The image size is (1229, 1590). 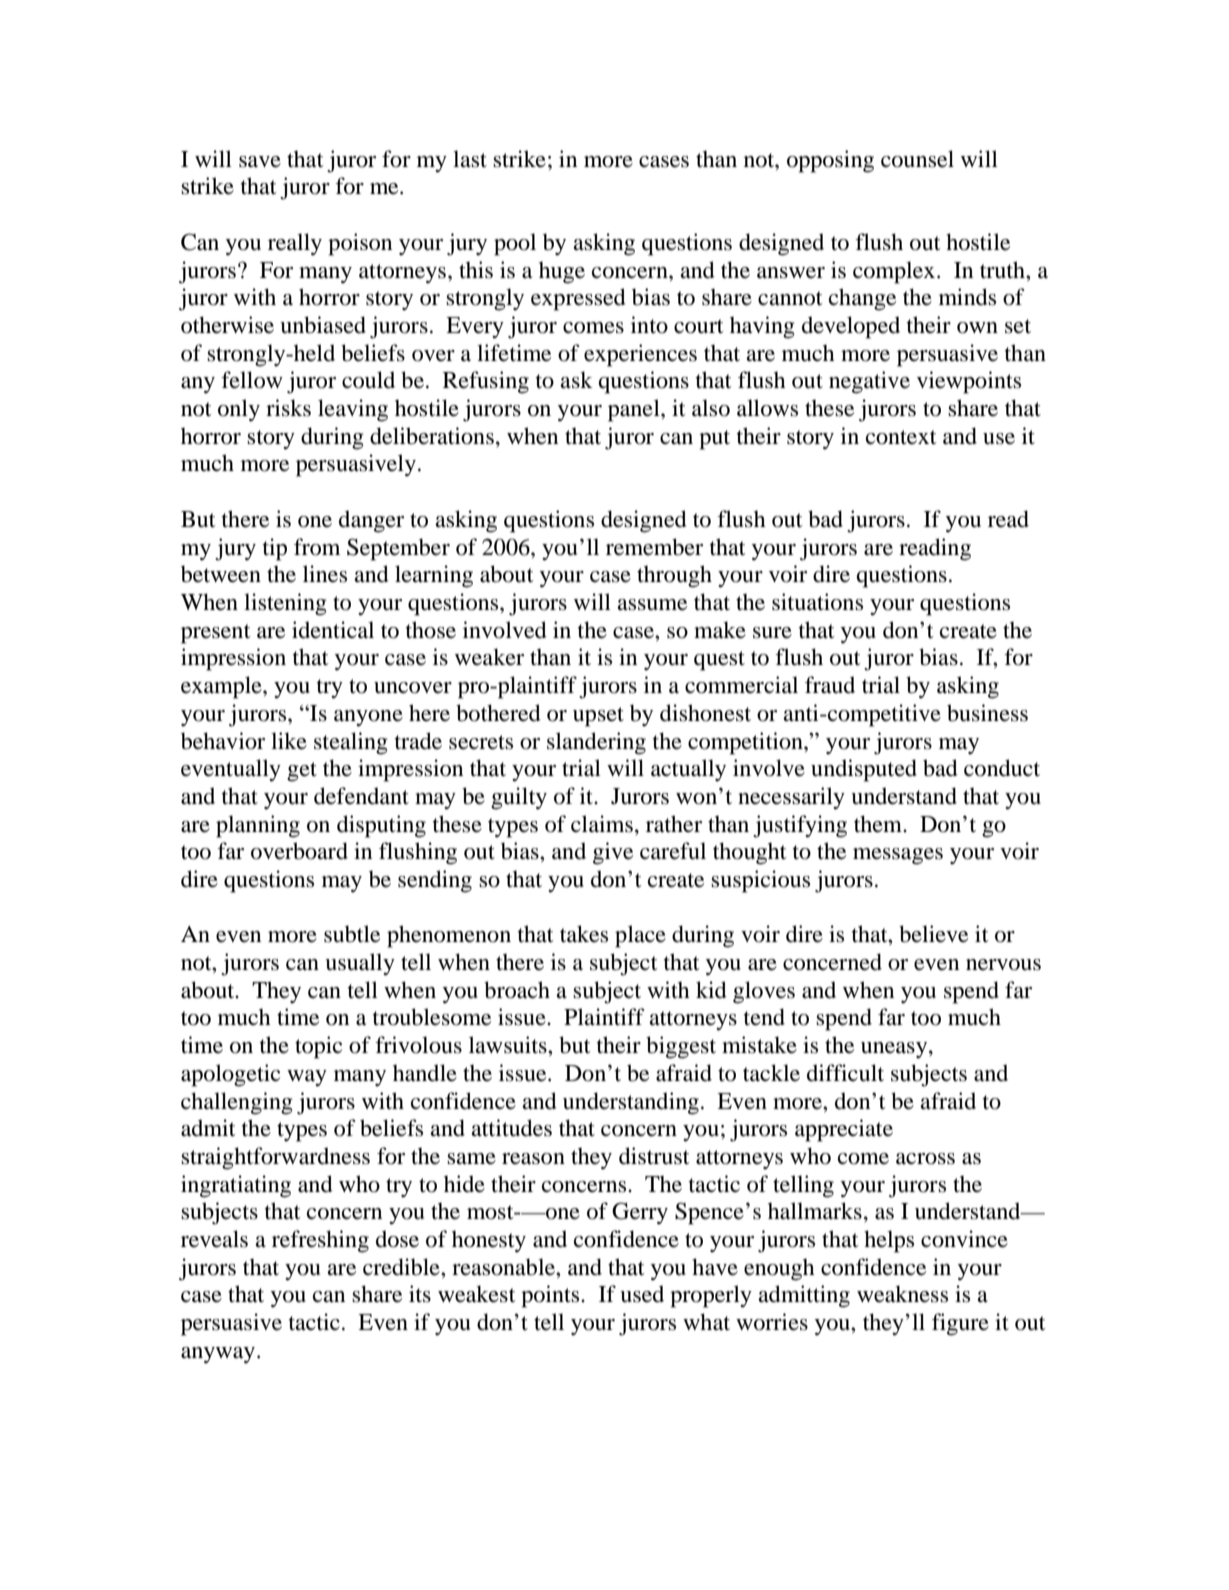 I want to click on like, so click(x=289, y=741).
